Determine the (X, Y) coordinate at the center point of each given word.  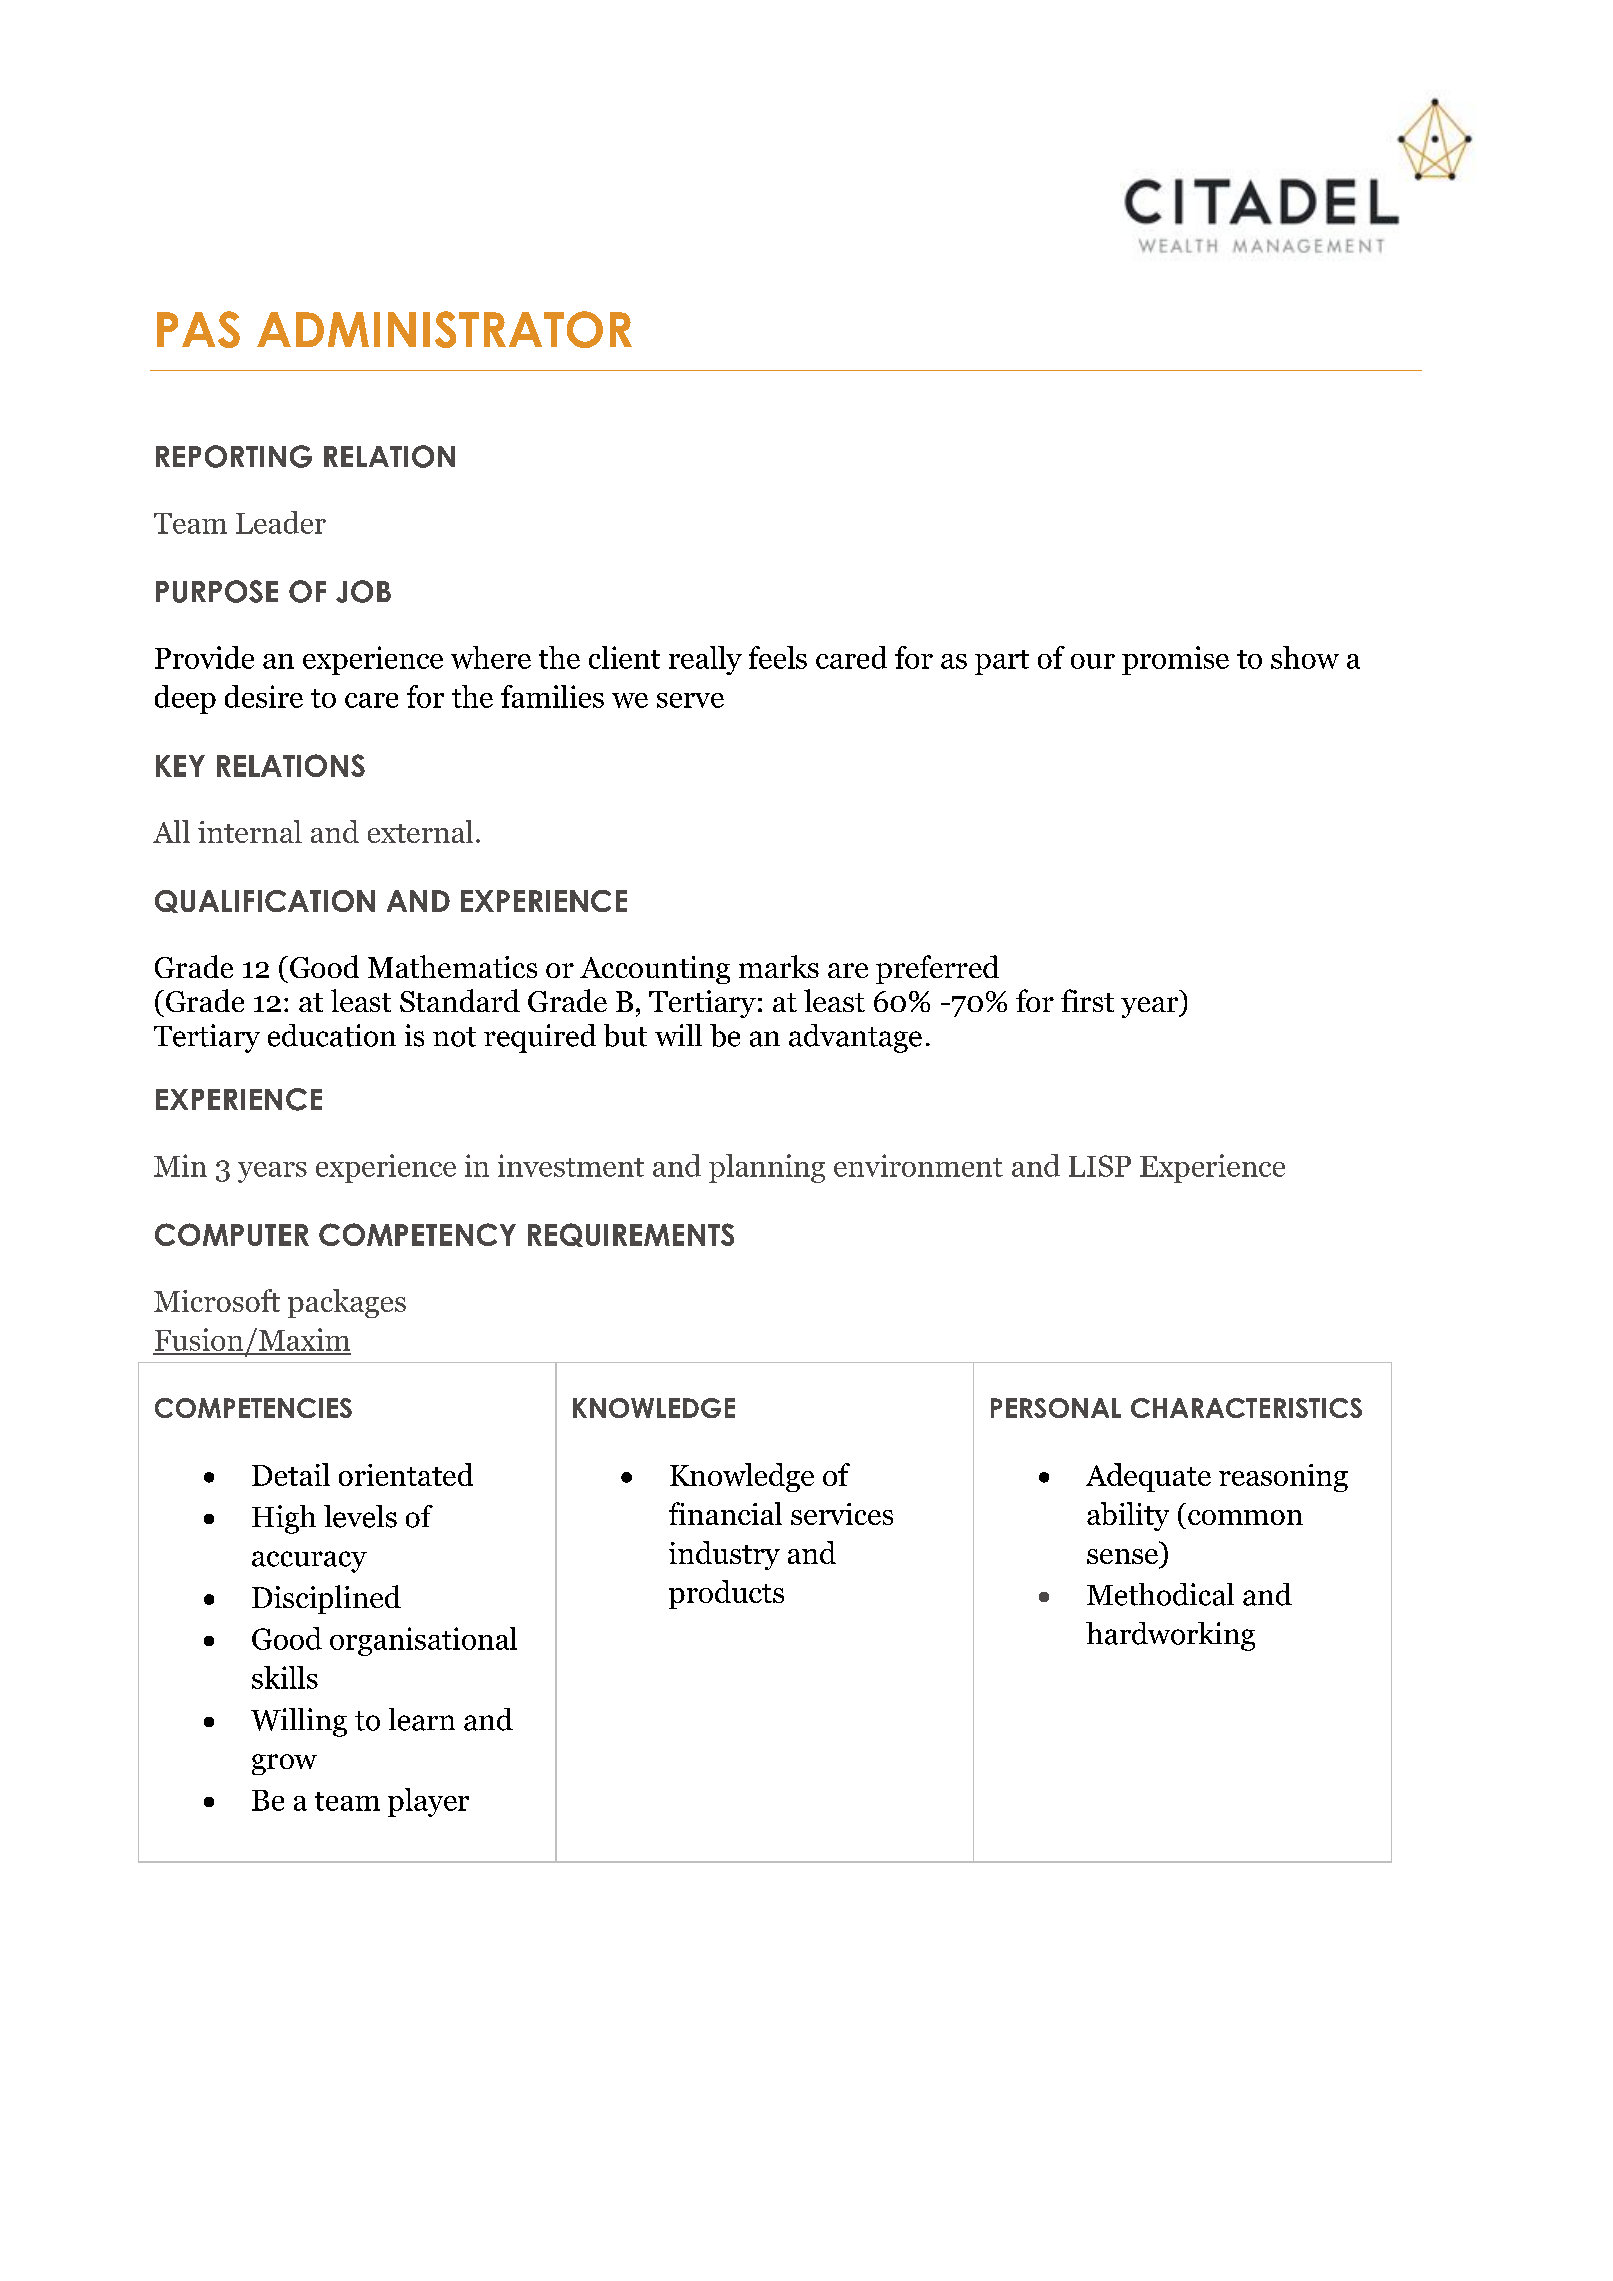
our (1093, 661)
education (332, 1035)
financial (725, 1513)
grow (284, 1764)
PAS (198, 329)
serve (690, 700)
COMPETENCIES (253, 1408)
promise (1175, 660)
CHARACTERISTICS (1246, 1408)
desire (264, 696)
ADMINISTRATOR (444, 329)
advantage (855, 1038)
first (1087, 1000)
